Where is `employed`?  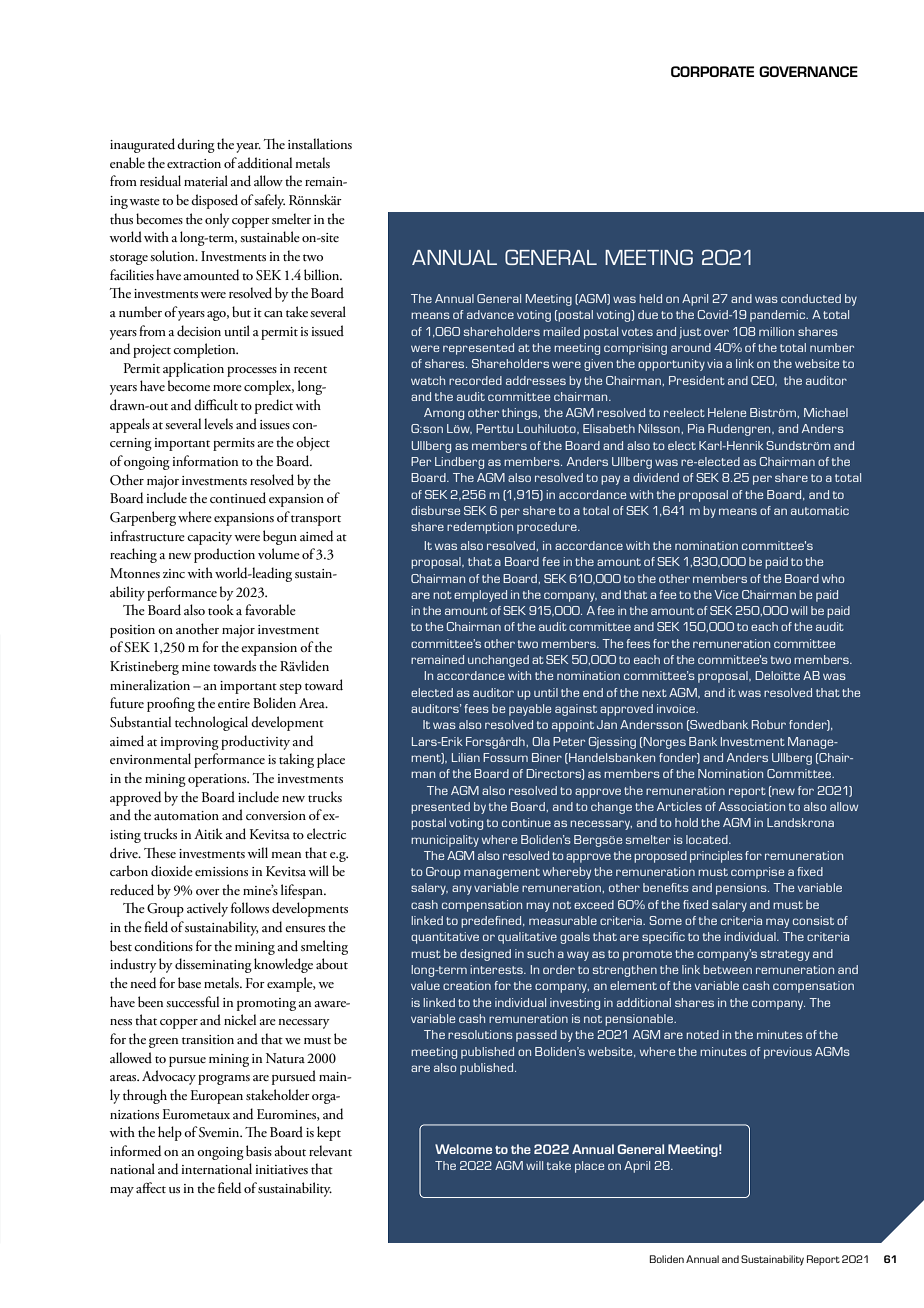 employed is located at coordinates (480, 596).
